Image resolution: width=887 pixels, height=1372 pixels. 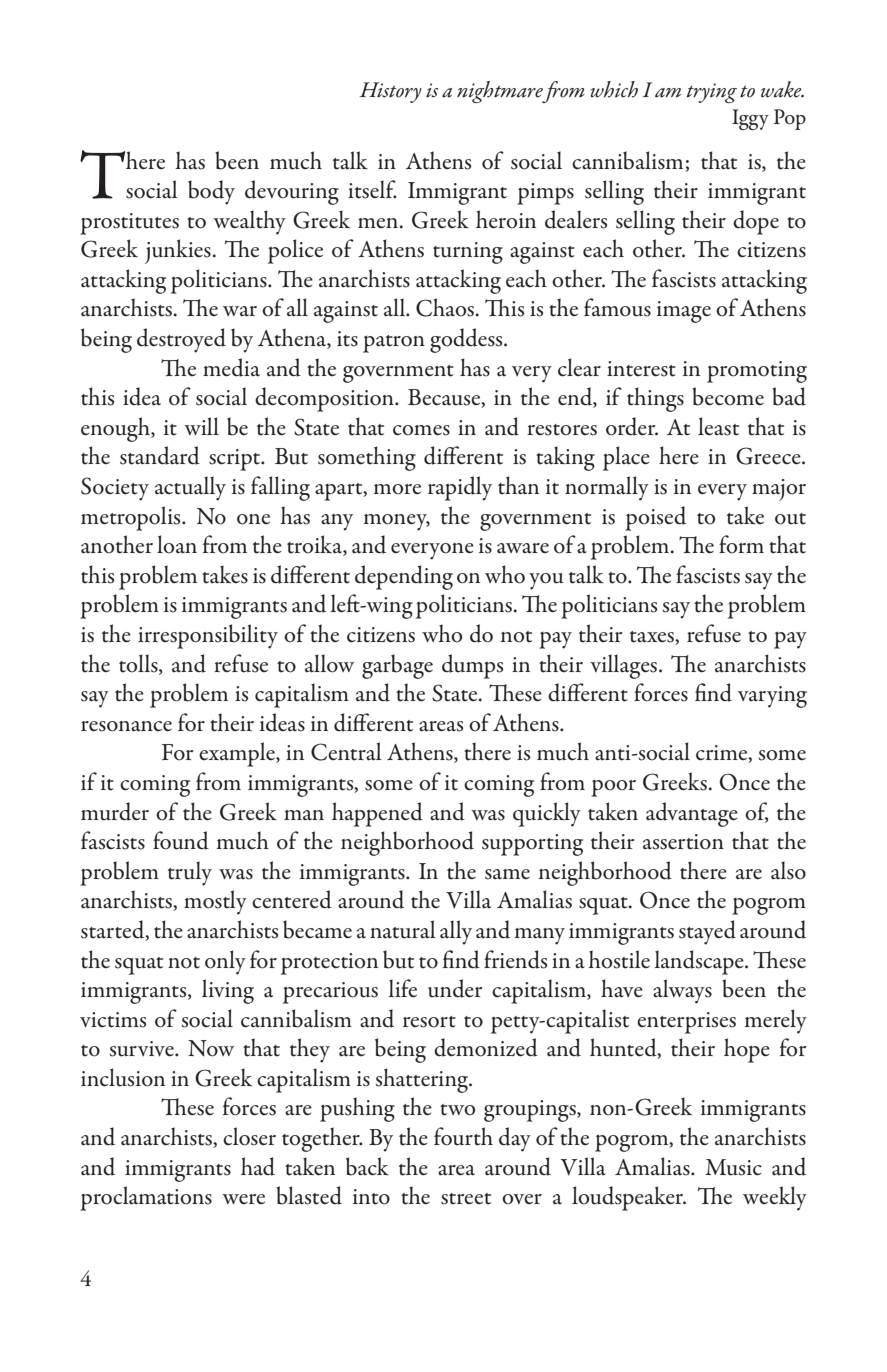 What do you see at coordinates (211, 192) in the image?
I see `body` at bounding box center [211, 192].
